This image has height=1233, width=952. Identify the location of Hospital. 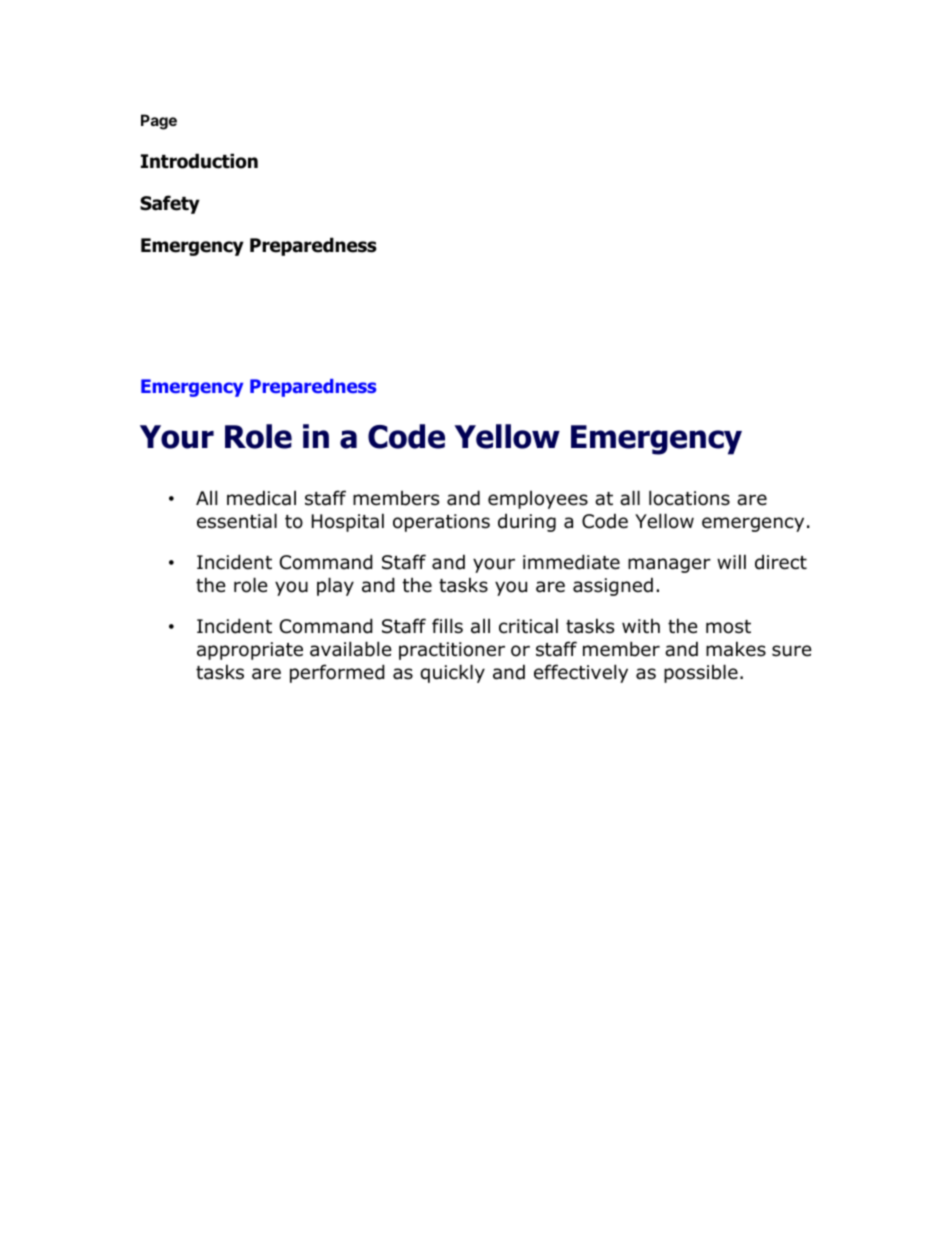
(348, 522).
